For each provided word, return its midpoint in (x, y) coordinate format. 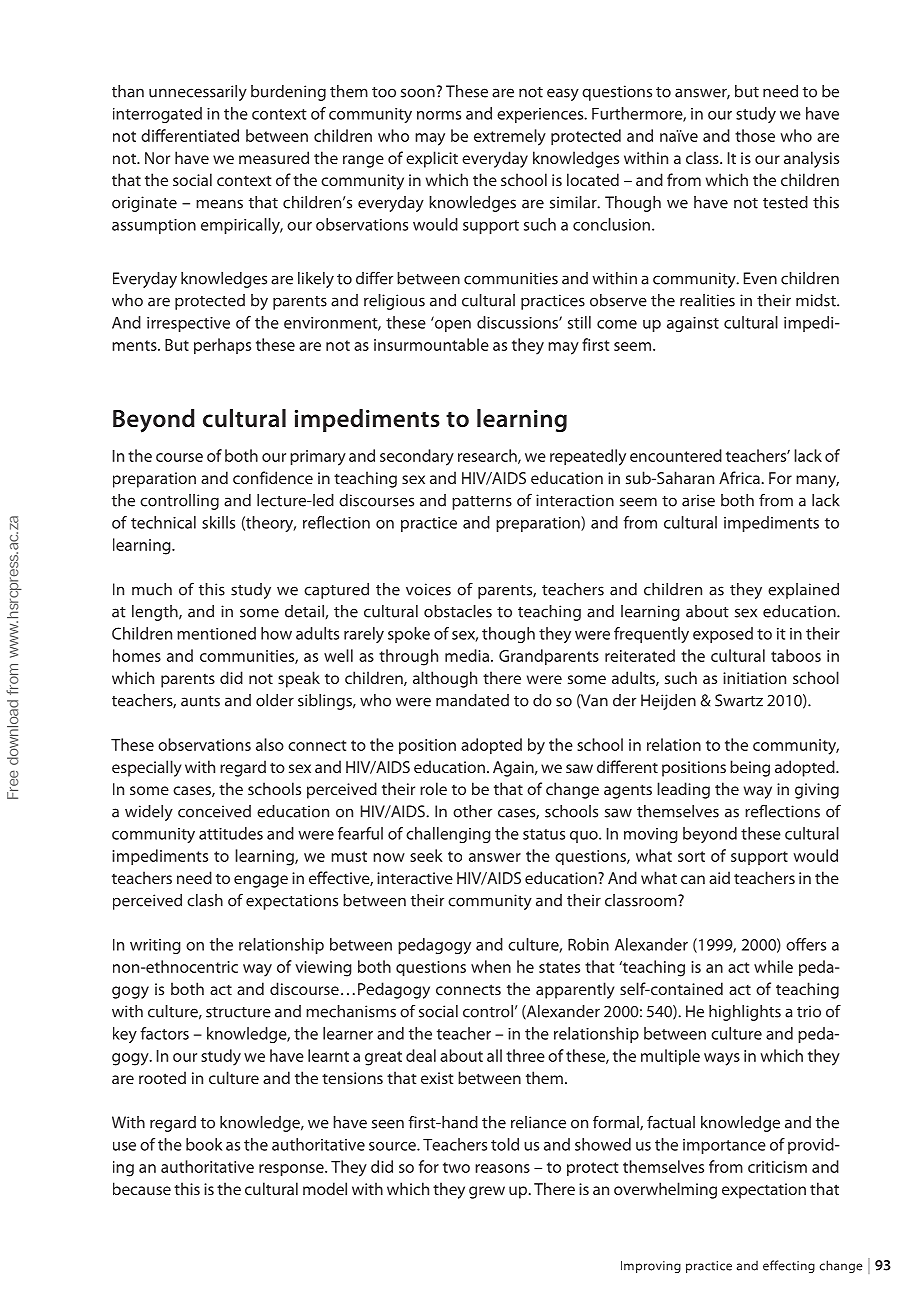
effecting (789, 1266)
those (755, 135)
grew (487, 1192)
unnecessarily (198, 93)
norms (439, 115)
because (142, 1188)
